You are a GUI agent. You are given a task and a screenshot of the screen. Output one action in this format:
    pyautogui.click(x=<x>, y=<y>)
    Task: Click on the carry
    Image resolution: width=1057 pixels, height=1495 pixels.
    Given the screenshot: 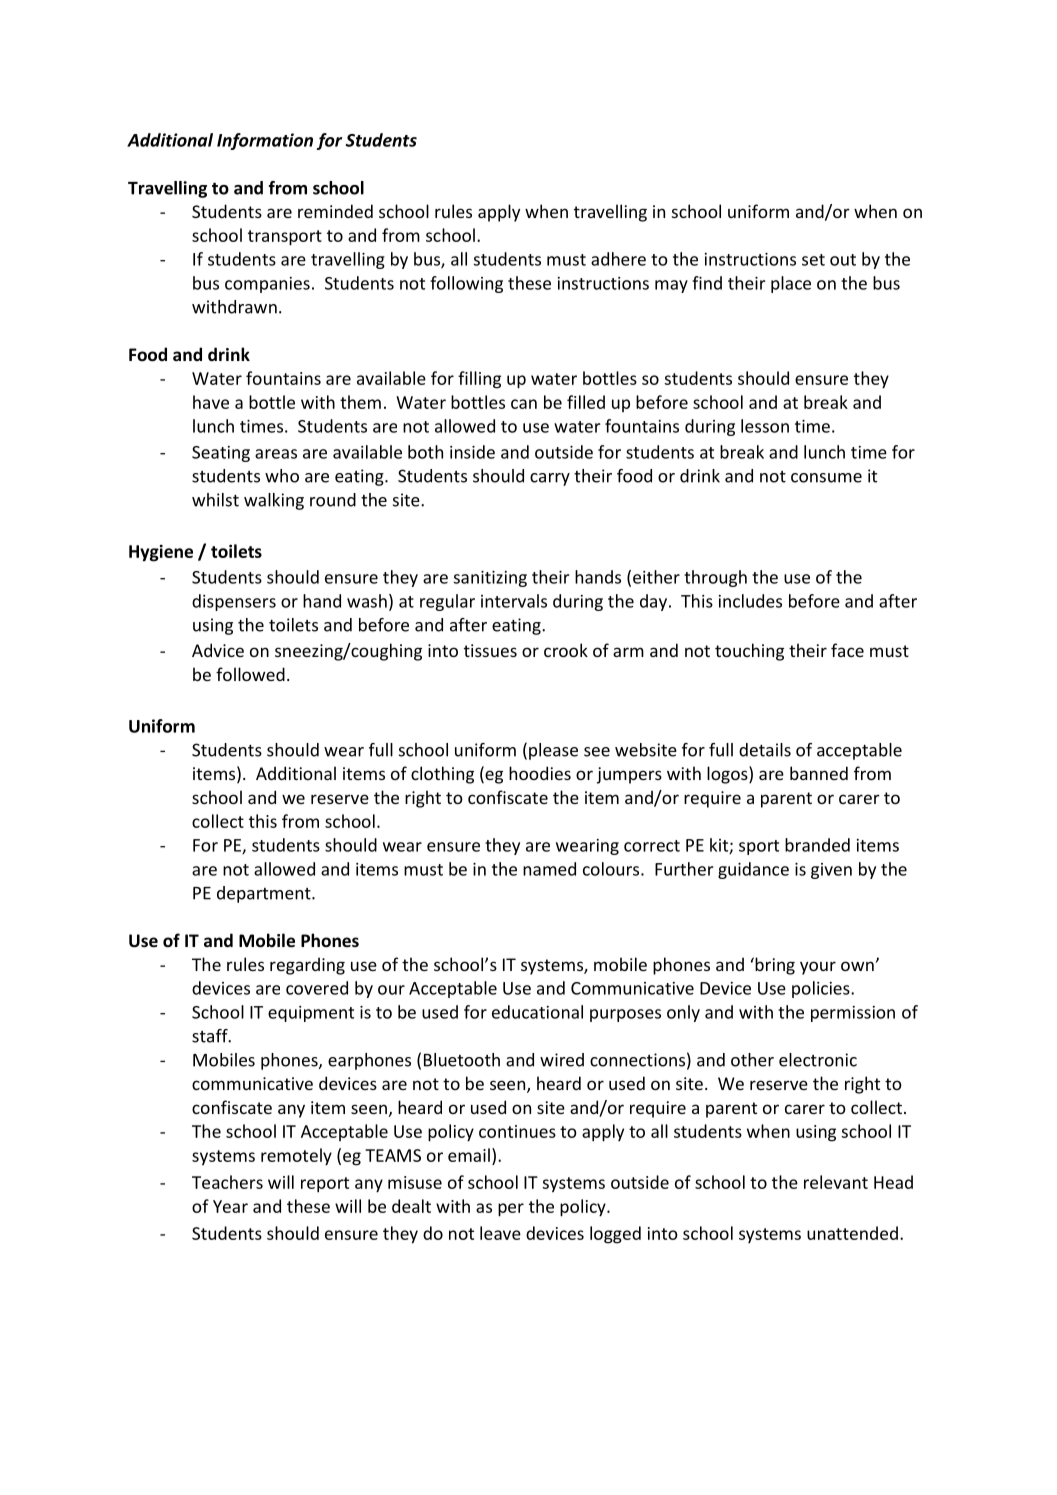 What is the action you would take?
    pyautogui.click(x=550, y=479)
